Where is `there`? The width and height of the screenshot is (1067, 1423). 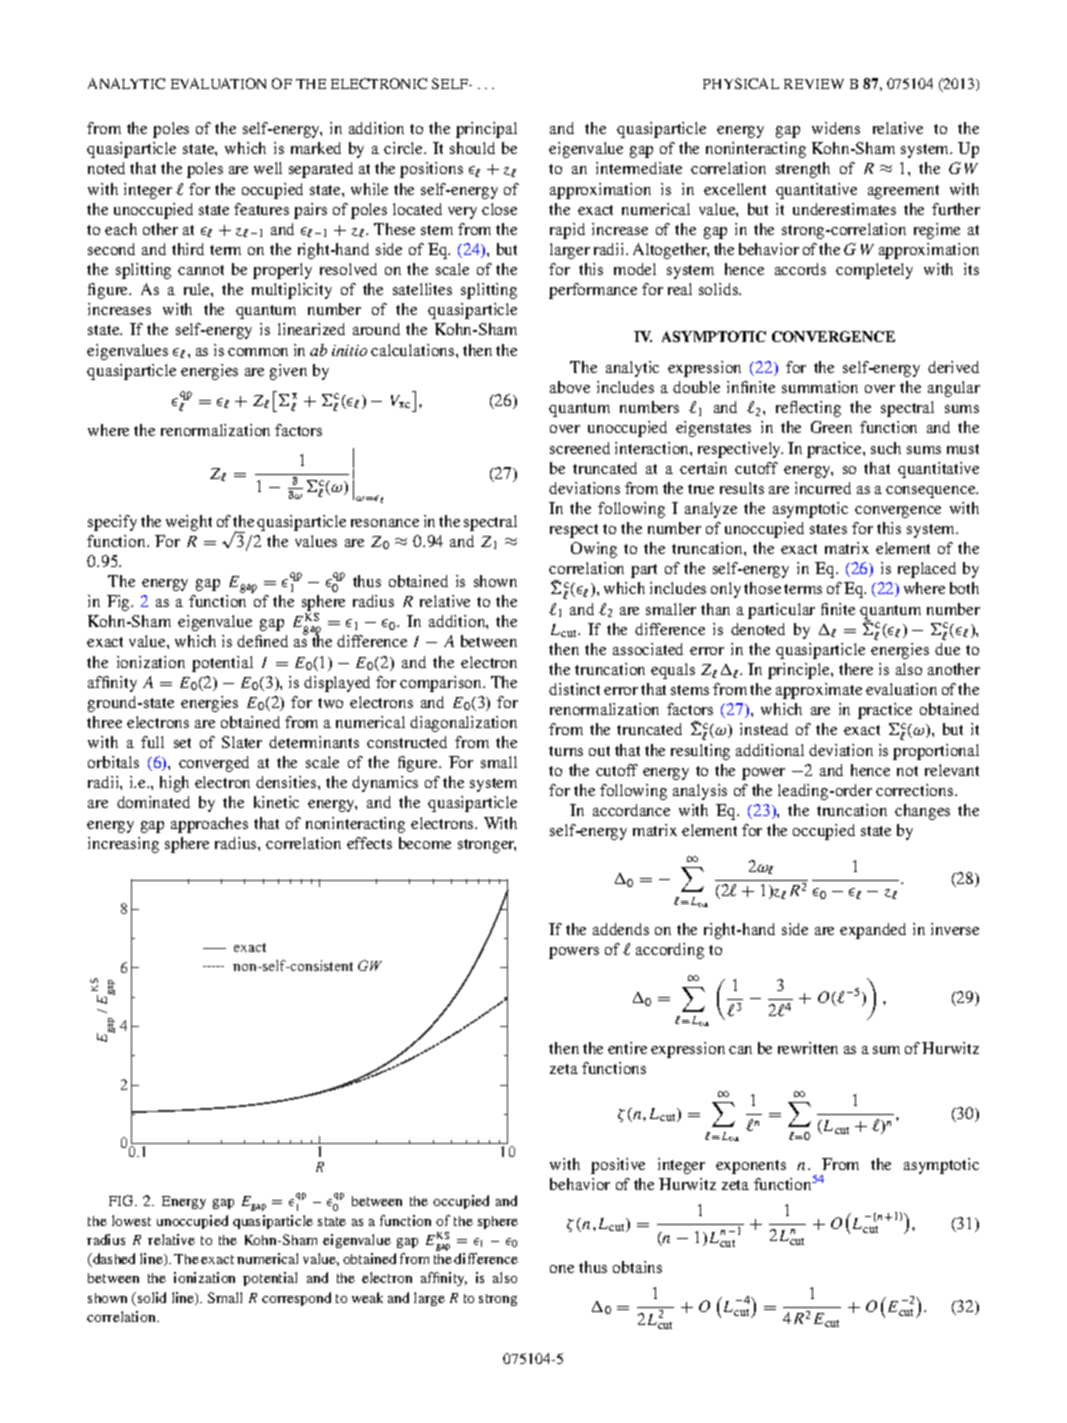
there is located at coordinates (856, 669).
